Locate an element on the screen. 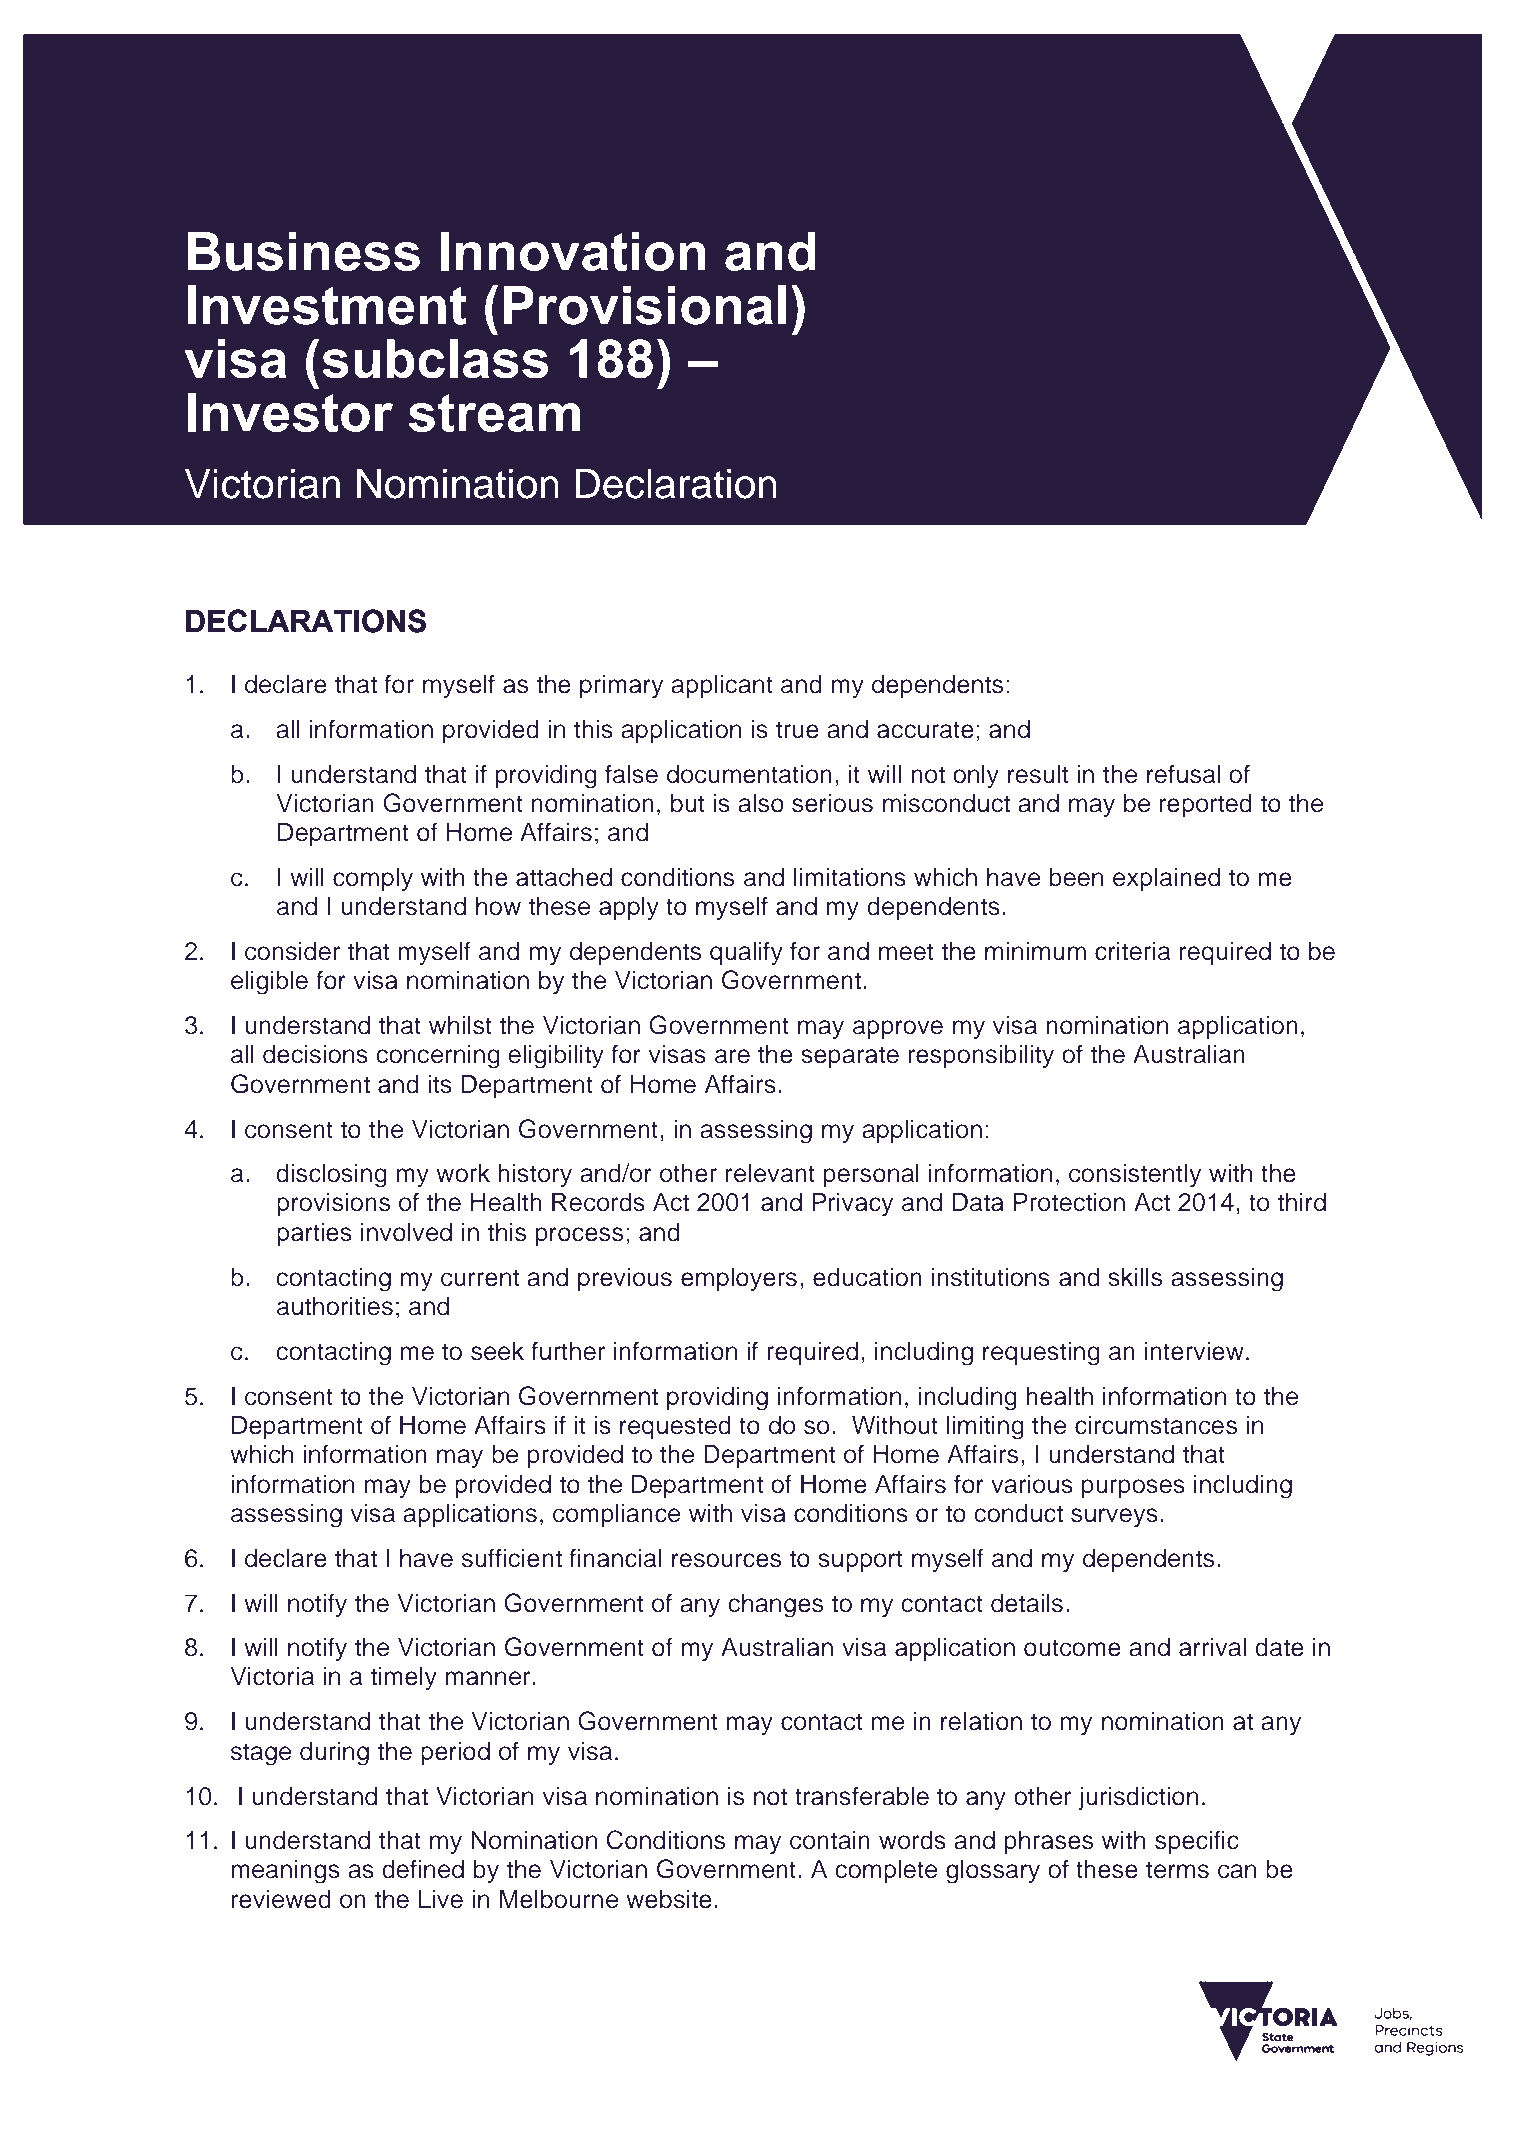  surveys is located at coordinates (1114, 1518).
